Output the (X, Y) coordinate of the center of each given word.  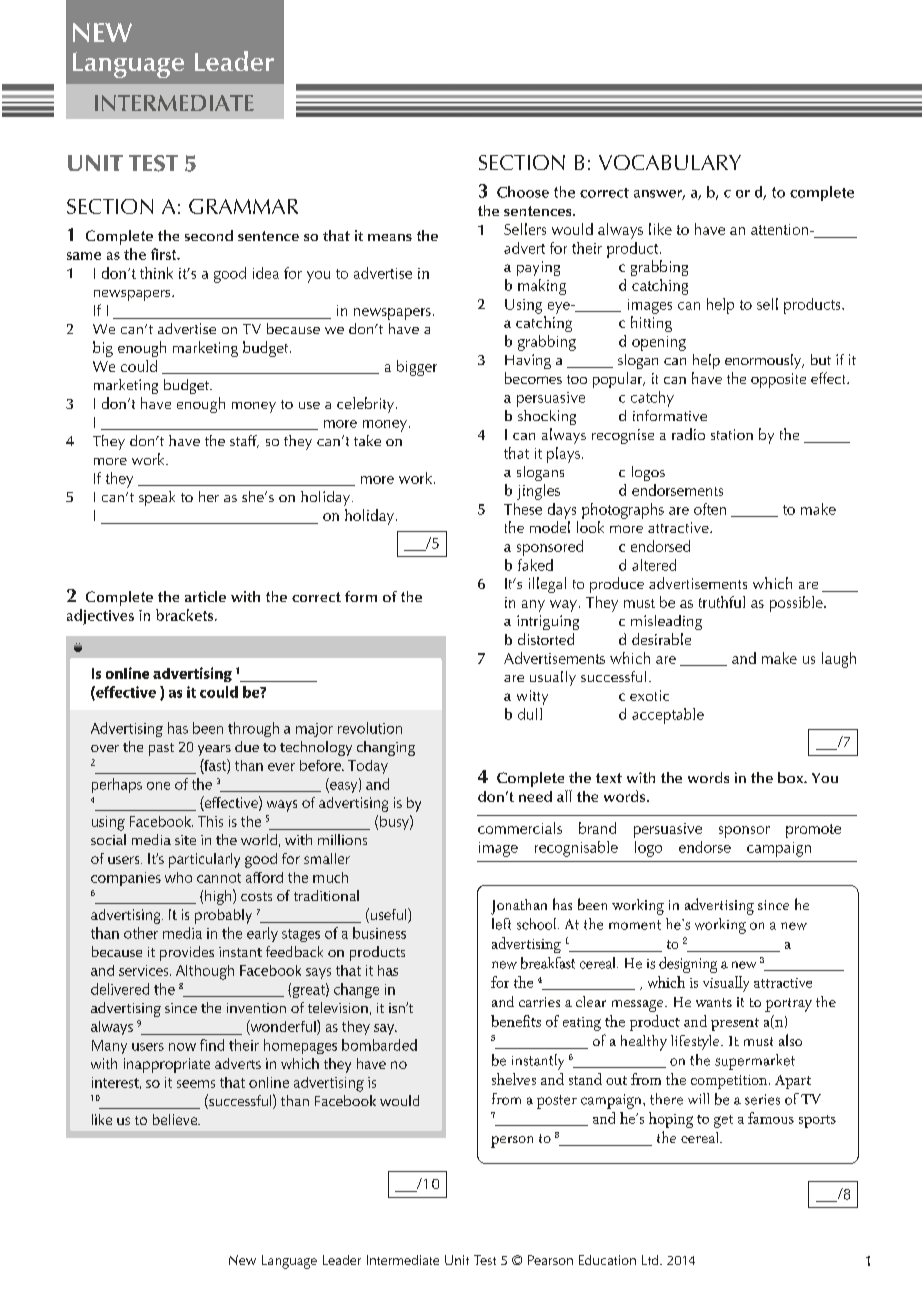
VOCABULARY (670, 162)
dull (530, 714)
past (161, 749)
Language (289, 1262)
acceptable (668, 716)
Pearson (550, 1260)
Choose (523, 192)
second (209, 235)
